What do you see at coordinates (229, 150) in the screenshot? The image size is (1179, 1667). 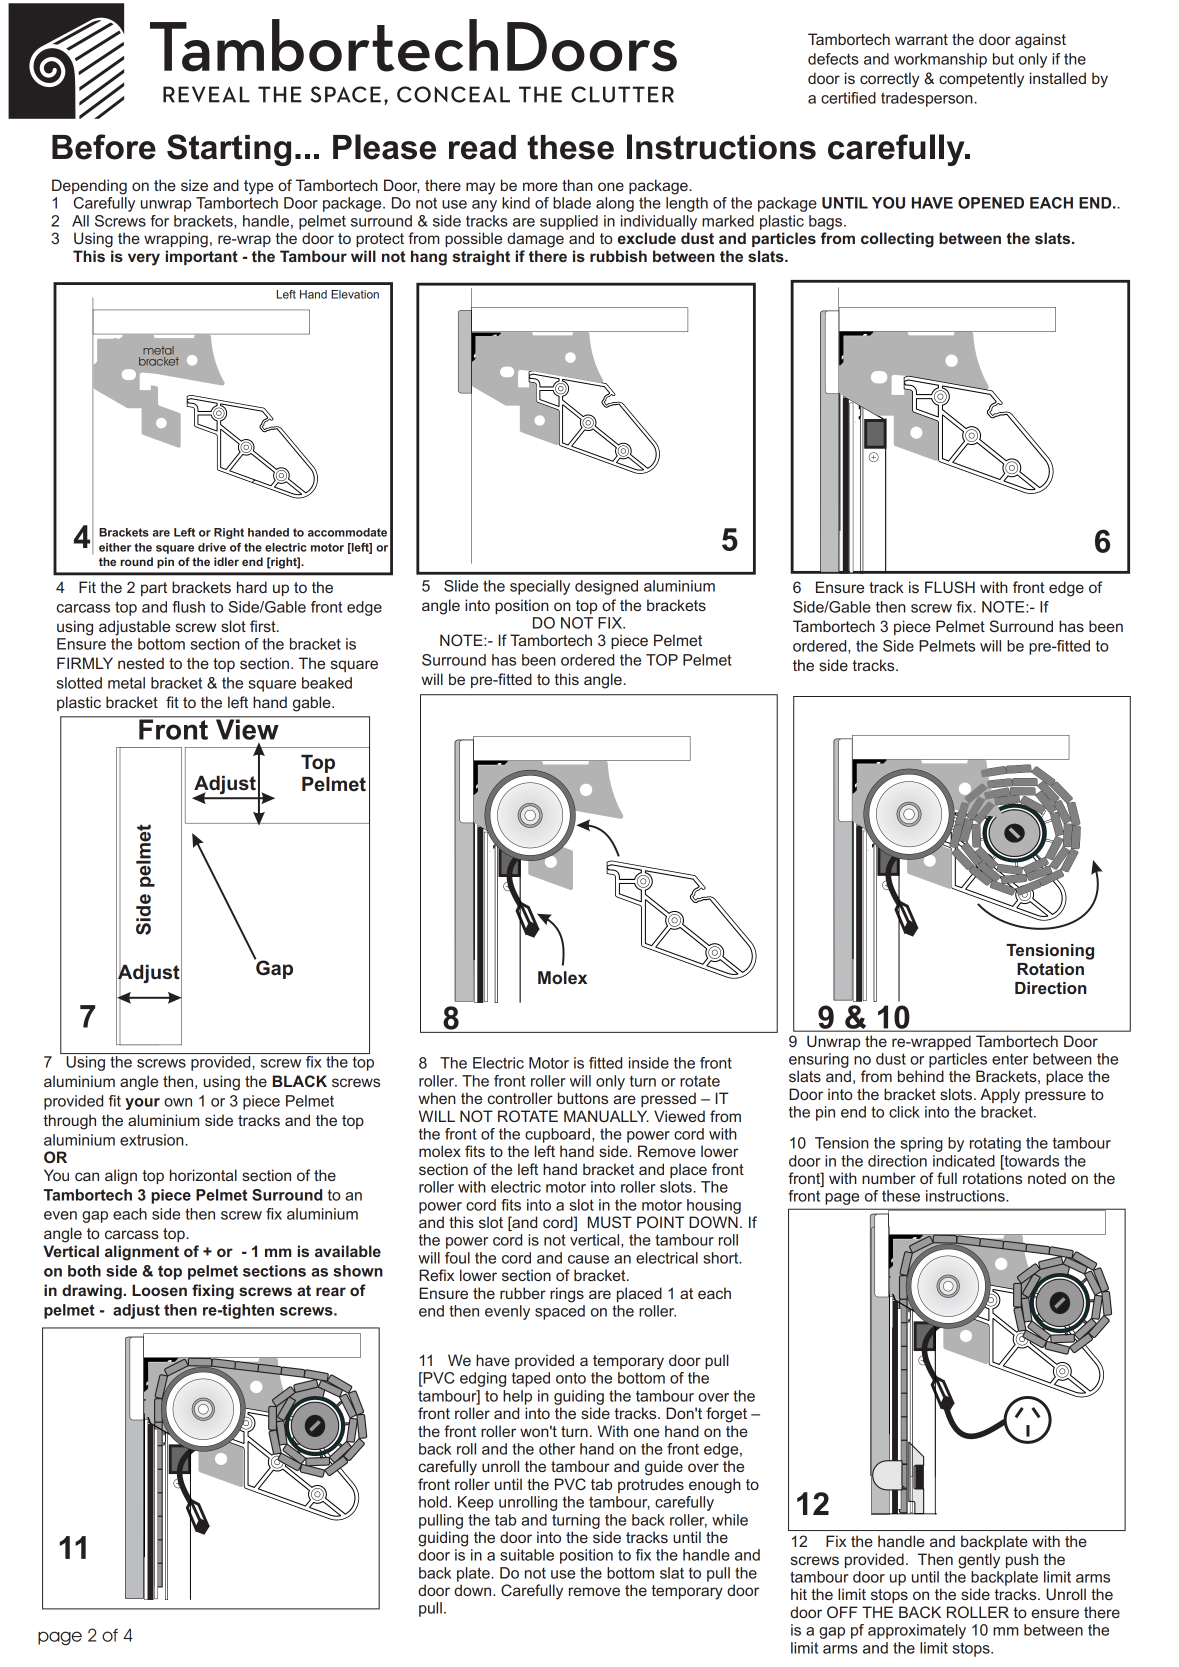 I see `Starting` at bounding box center [229, 150].
